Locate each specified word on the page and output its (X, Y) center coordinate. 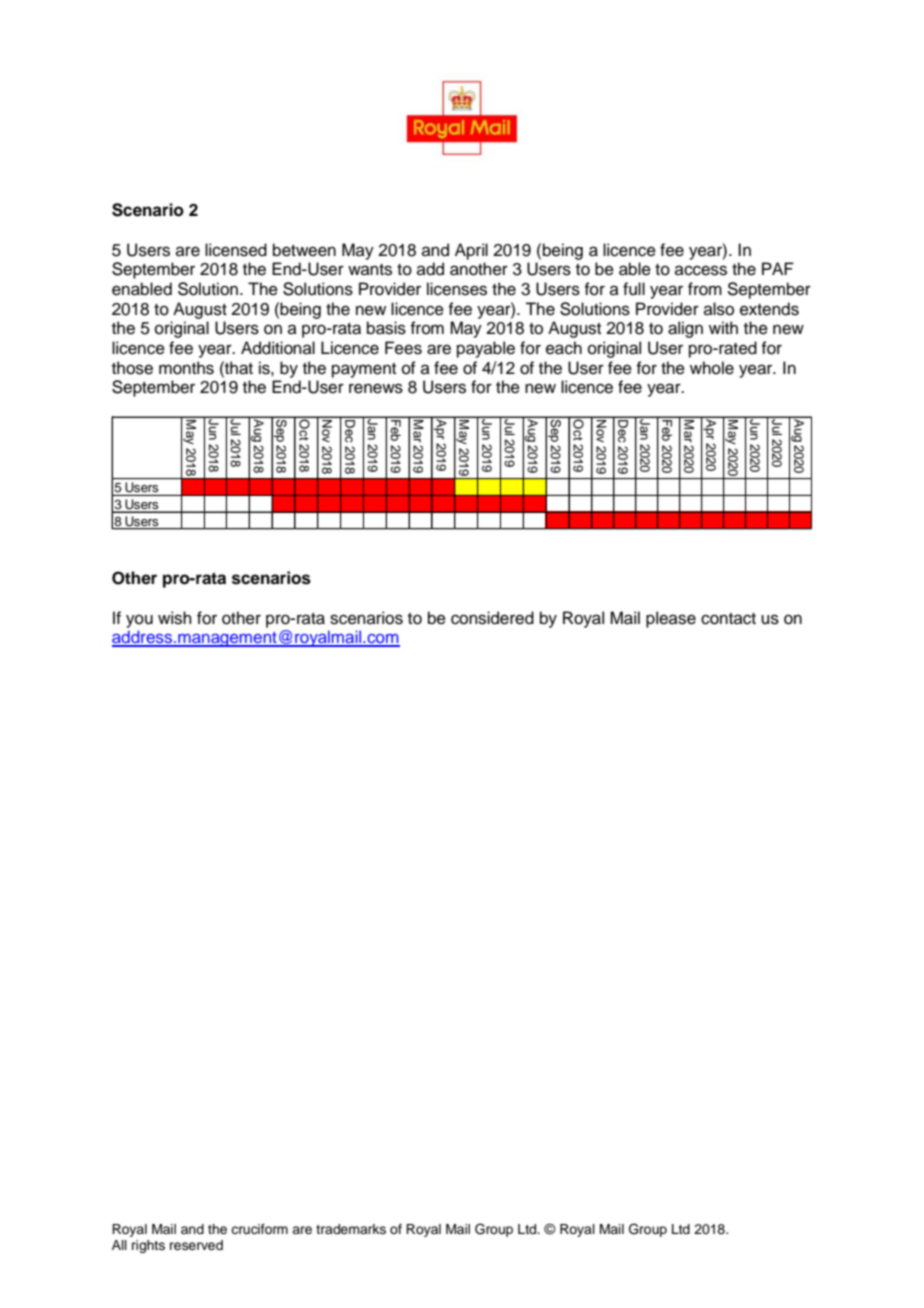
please (671, 619)
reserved (196, 1245)
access (701, 270)
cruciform (259, 1229)
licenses (457, 289)
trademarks (351, 1229)
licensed (236, 250)
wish (175, 618)
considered (492, 618)
